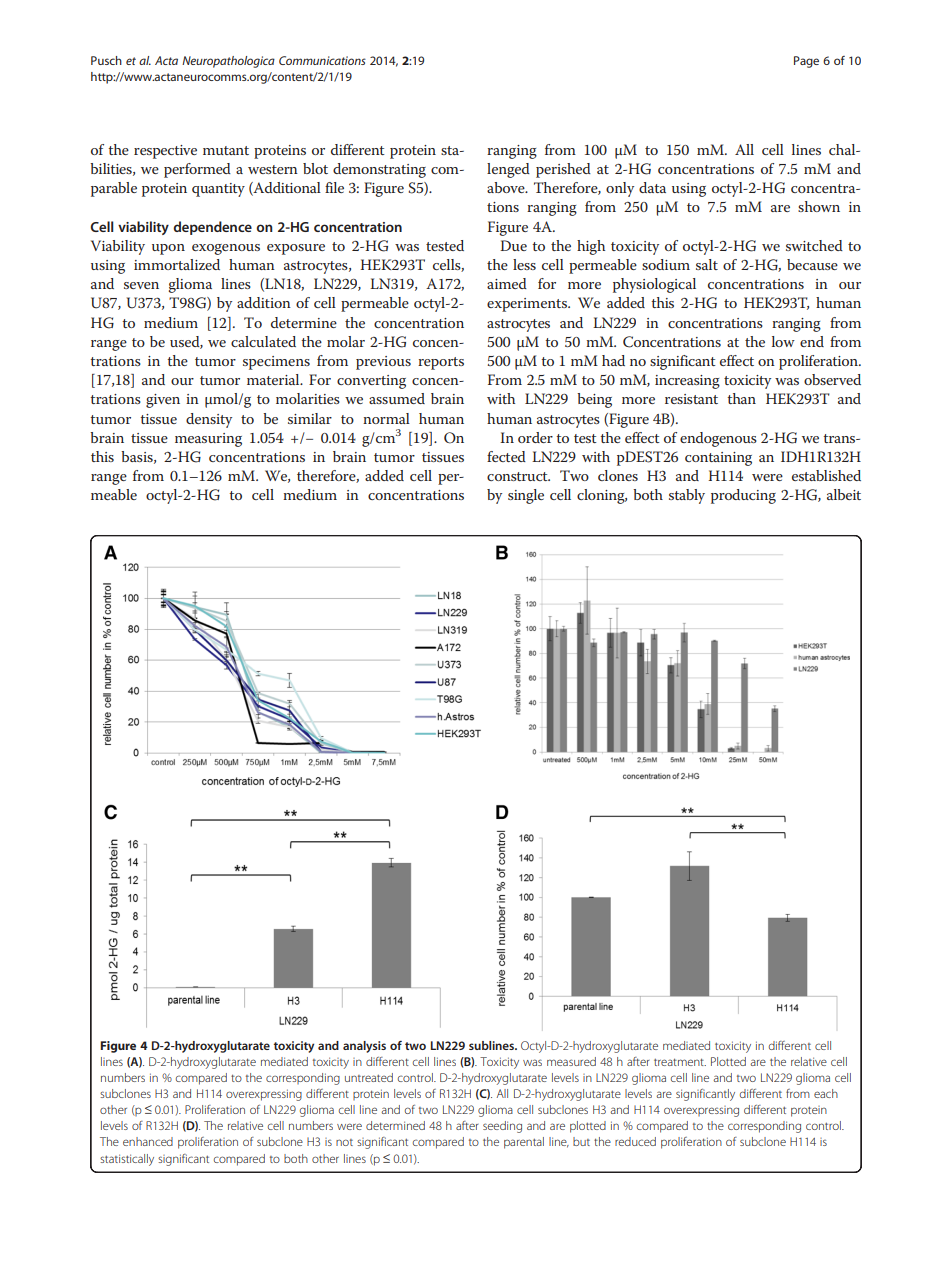 This page has width=952, height=1270. I want to click on enhanced, so click(148, 1141).
